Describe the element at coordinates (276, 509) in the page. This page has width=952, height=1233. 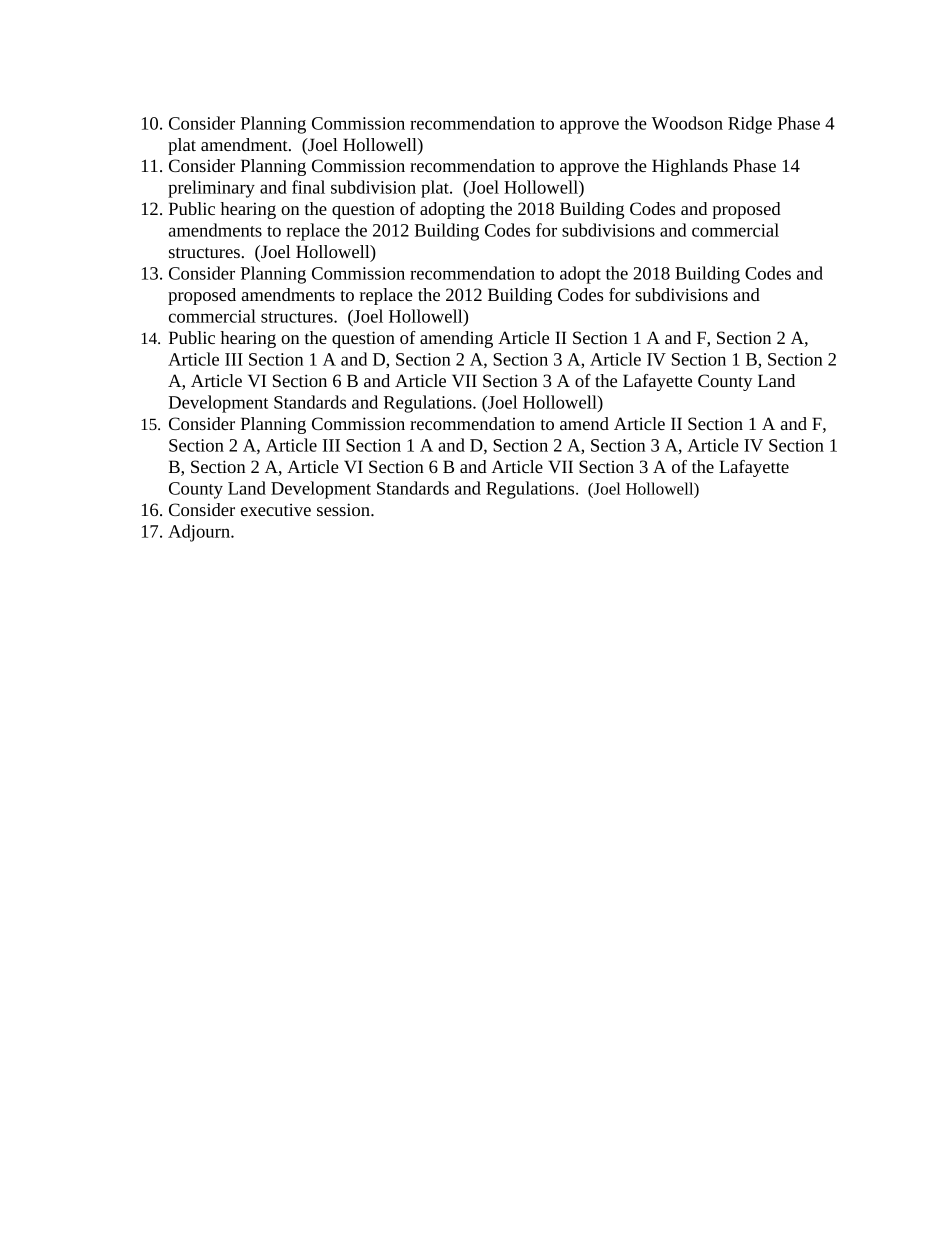
I see `executive` at that location.
